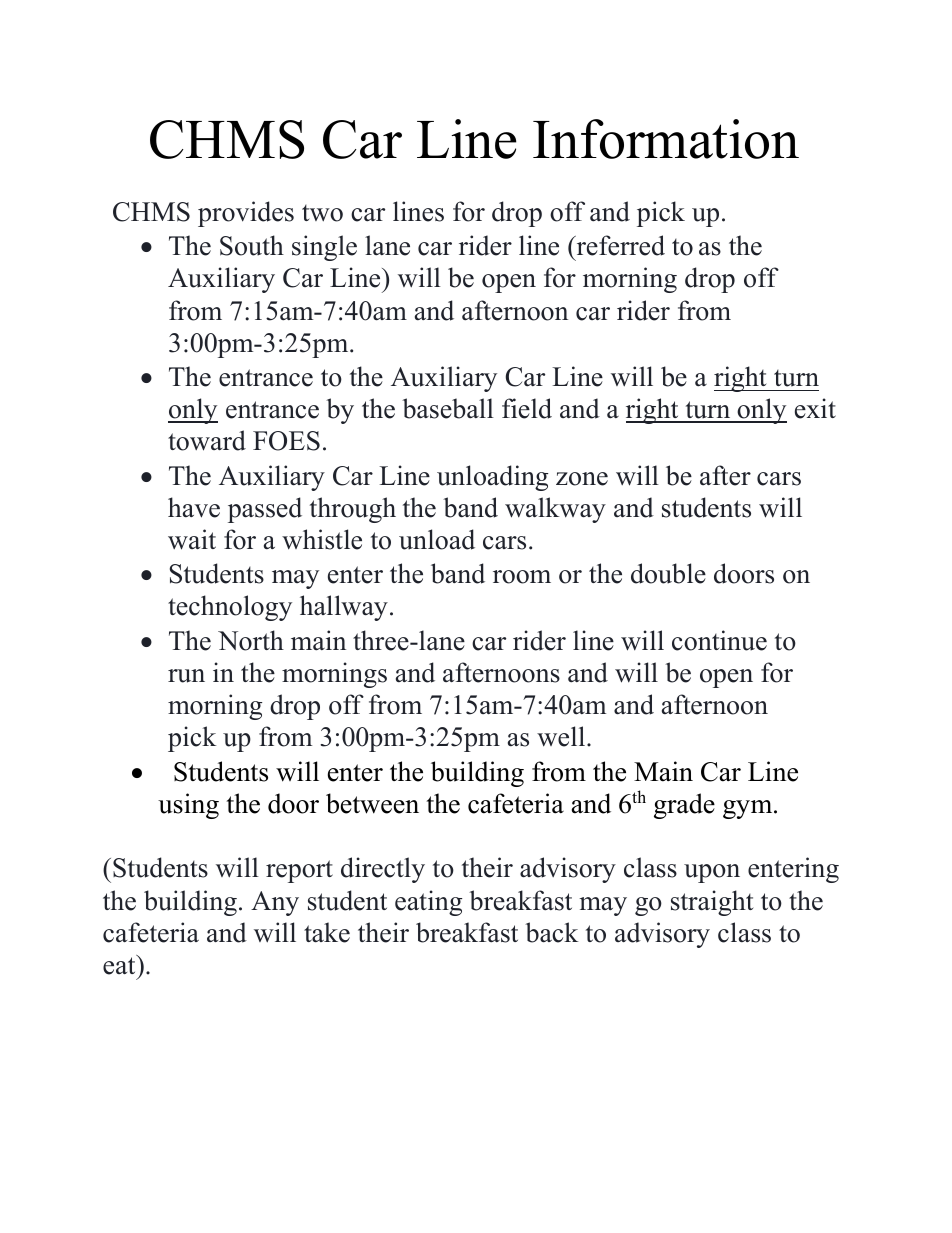 The image size is (952, 1233). What do you see at coordinates (712, 903) in the page?
I see `straight` at bounding box center [712, 903].
